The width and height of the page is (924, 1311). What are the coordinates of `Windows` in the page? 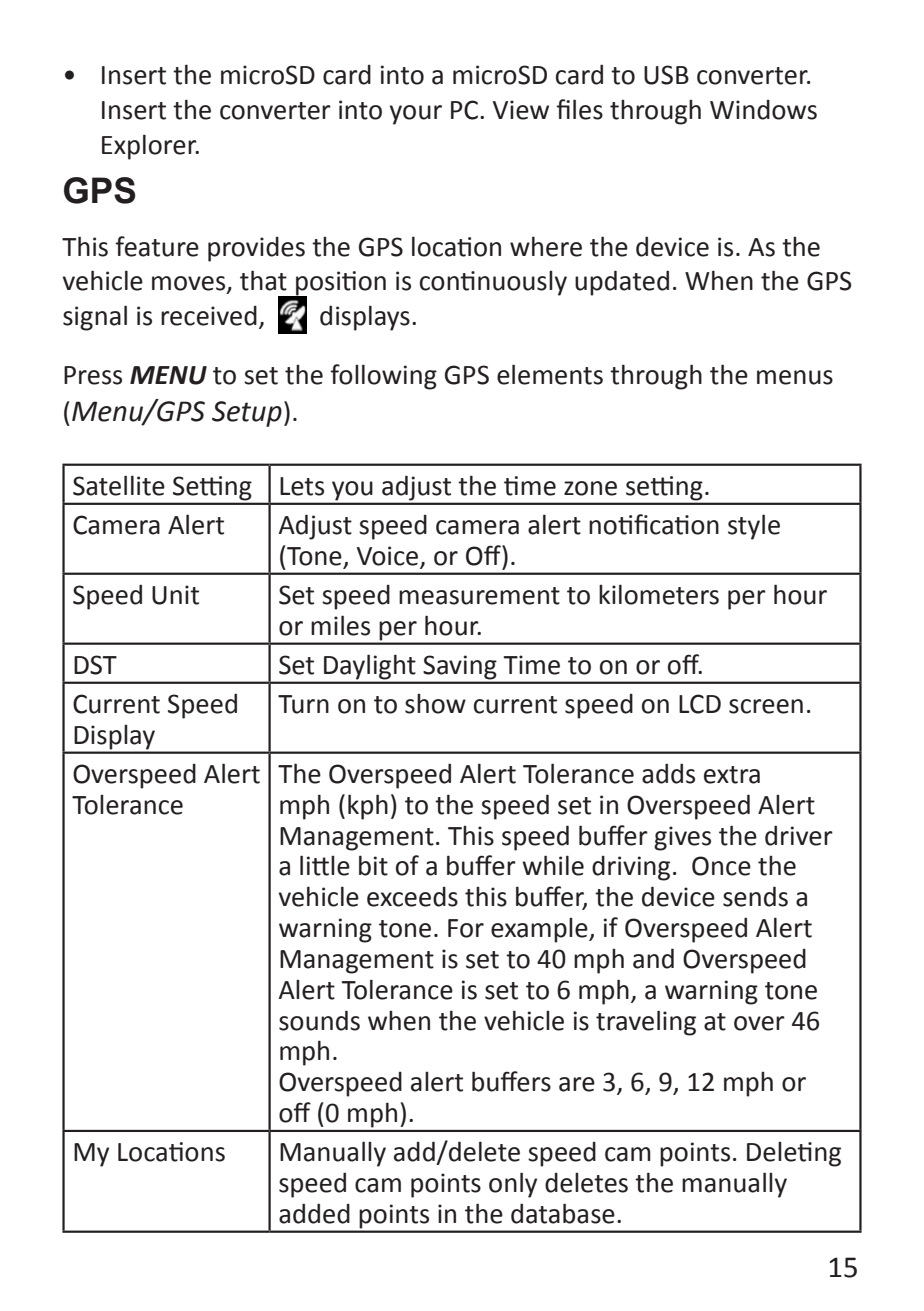 It's located at (763, 110).
